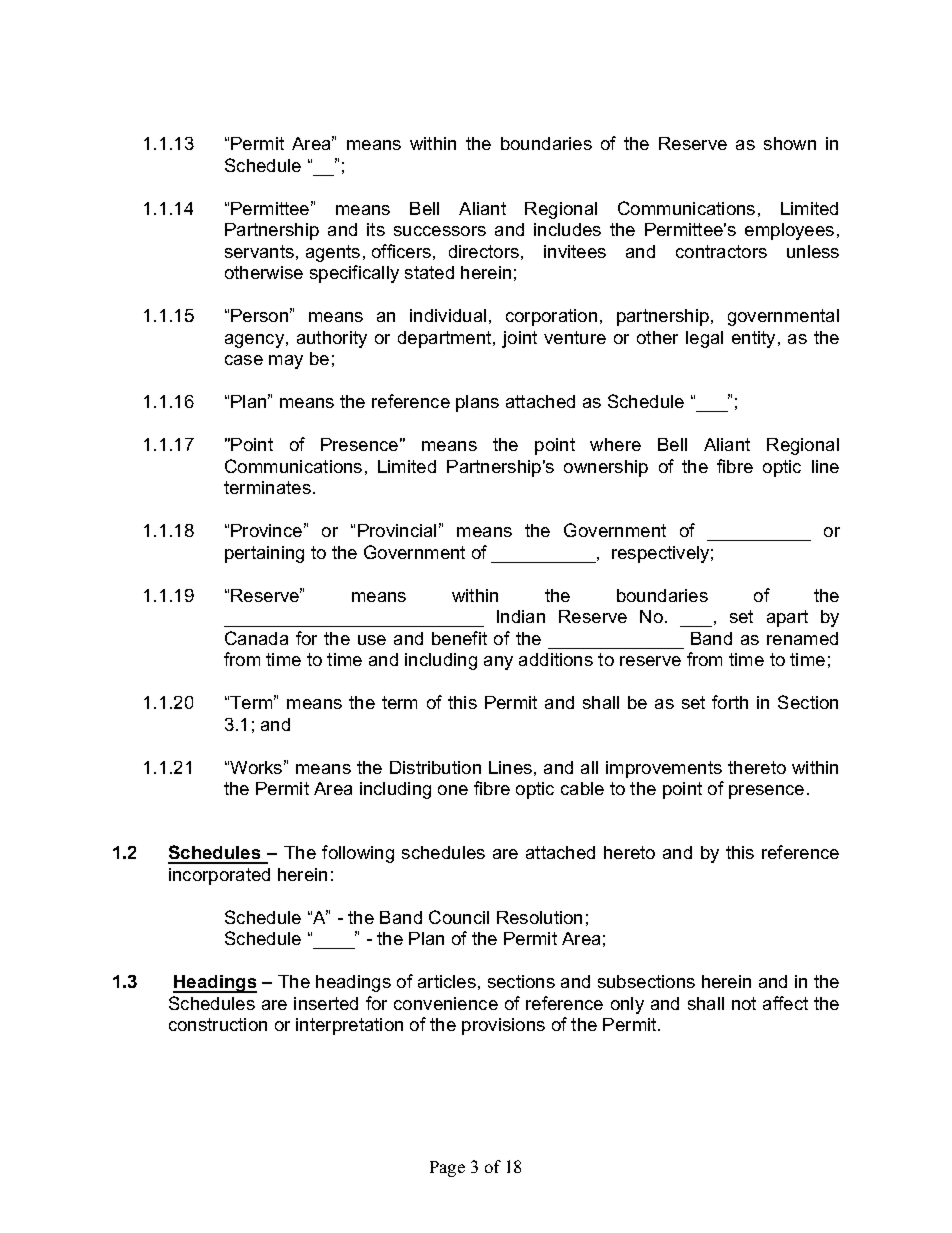 The height and width of the screenshot is (1233, 952). Describe the element at coordinates (567, 229) in the screenshot. I see `includes` at that location.
